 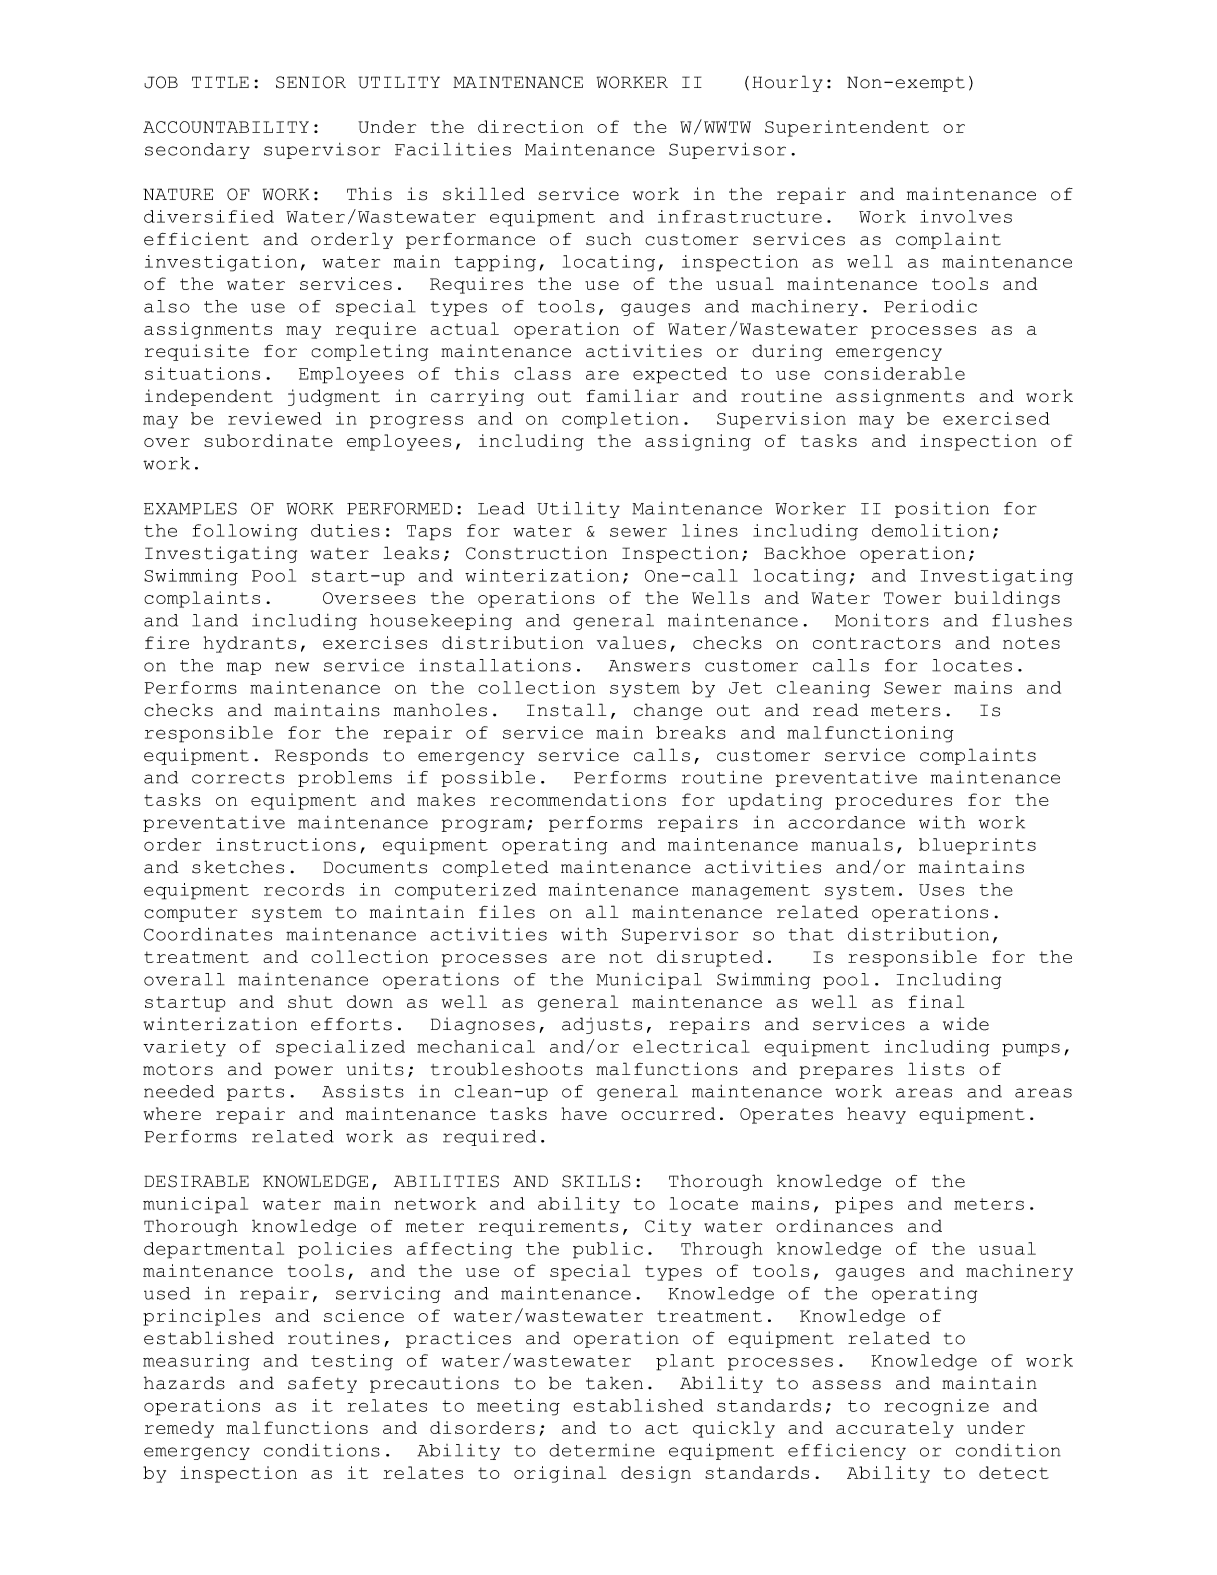 I want to click on Uses, so click(x=941, y=890).
